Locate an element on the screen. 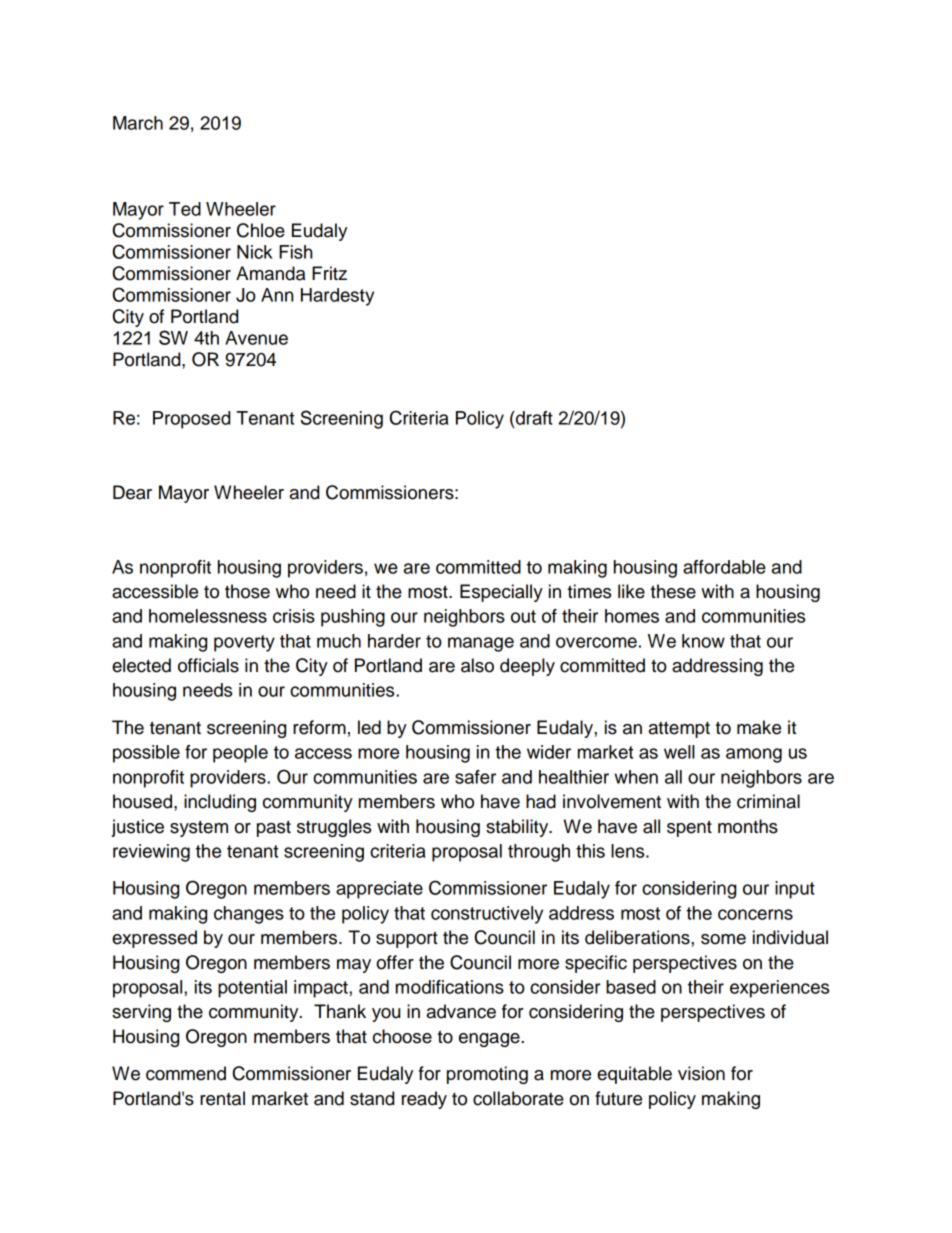  Fritz is located at coordinates (329, 273).
